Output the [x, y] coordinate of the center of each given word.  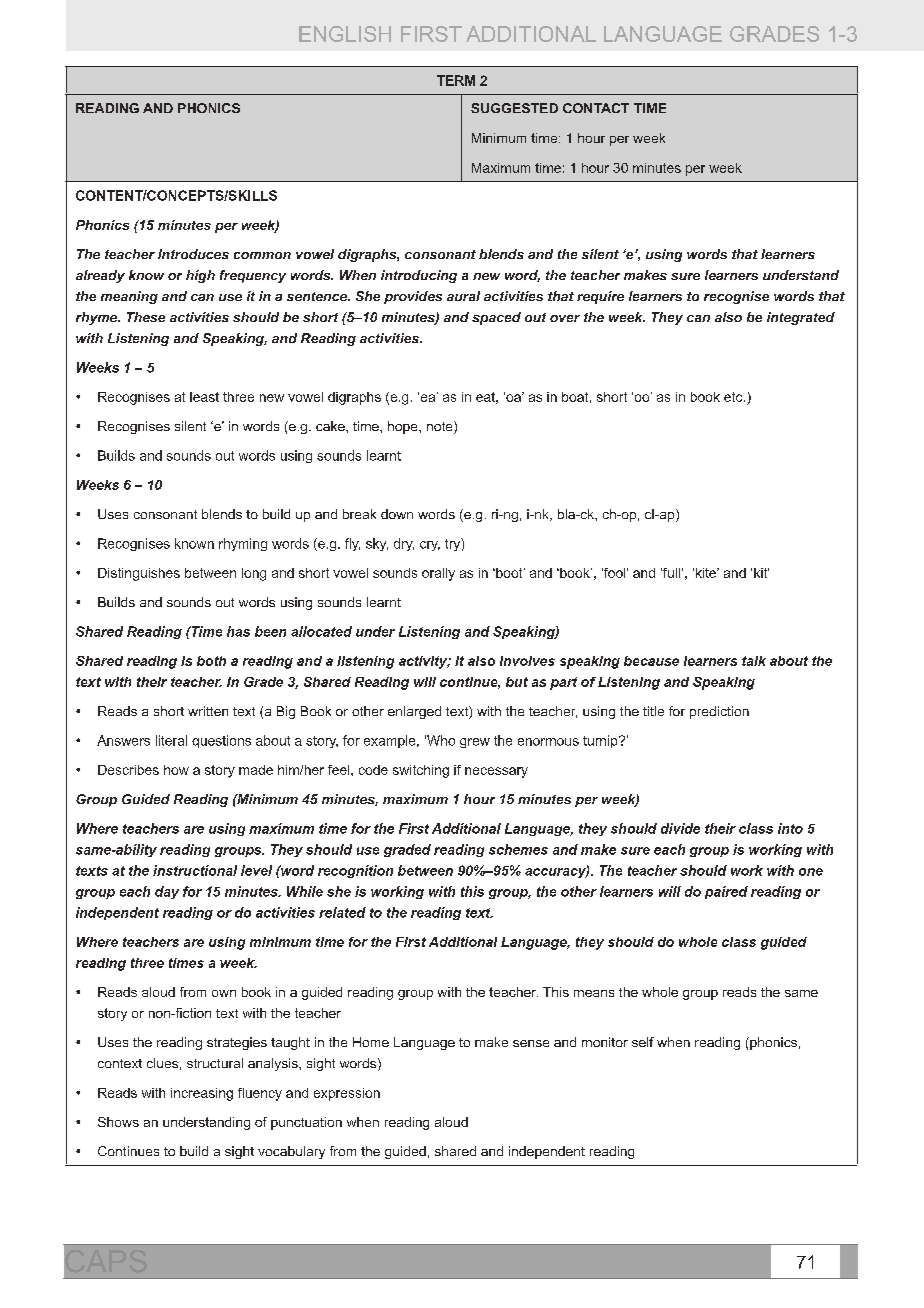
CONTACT [596, 108]
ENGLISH [345, 34]
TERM [456, 80]
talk [754, 661]
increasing [202, 1094]
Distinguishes [139, 574]
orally [438, 574]
